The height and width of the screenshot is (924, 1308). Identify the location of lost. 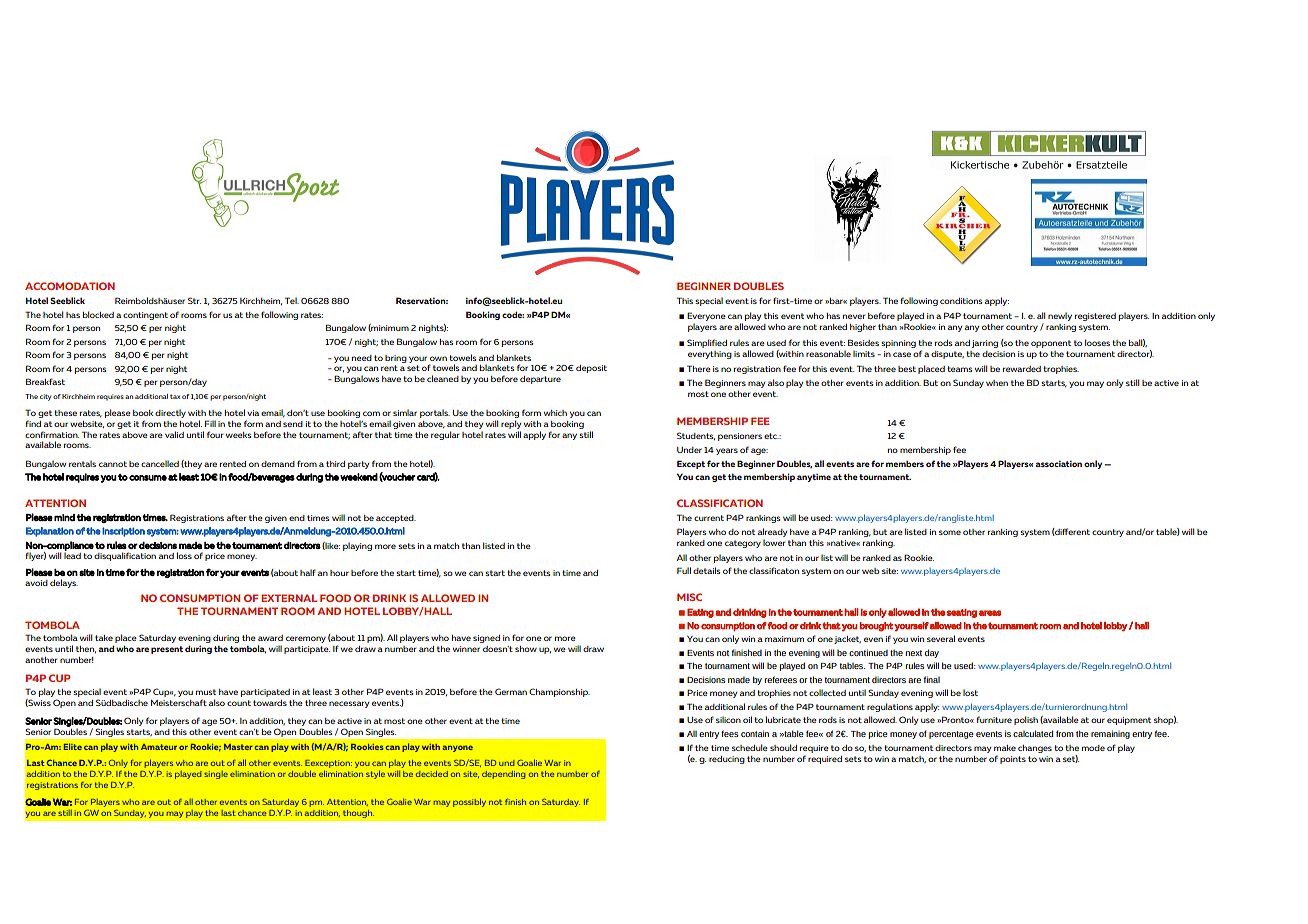
(970, 692).
